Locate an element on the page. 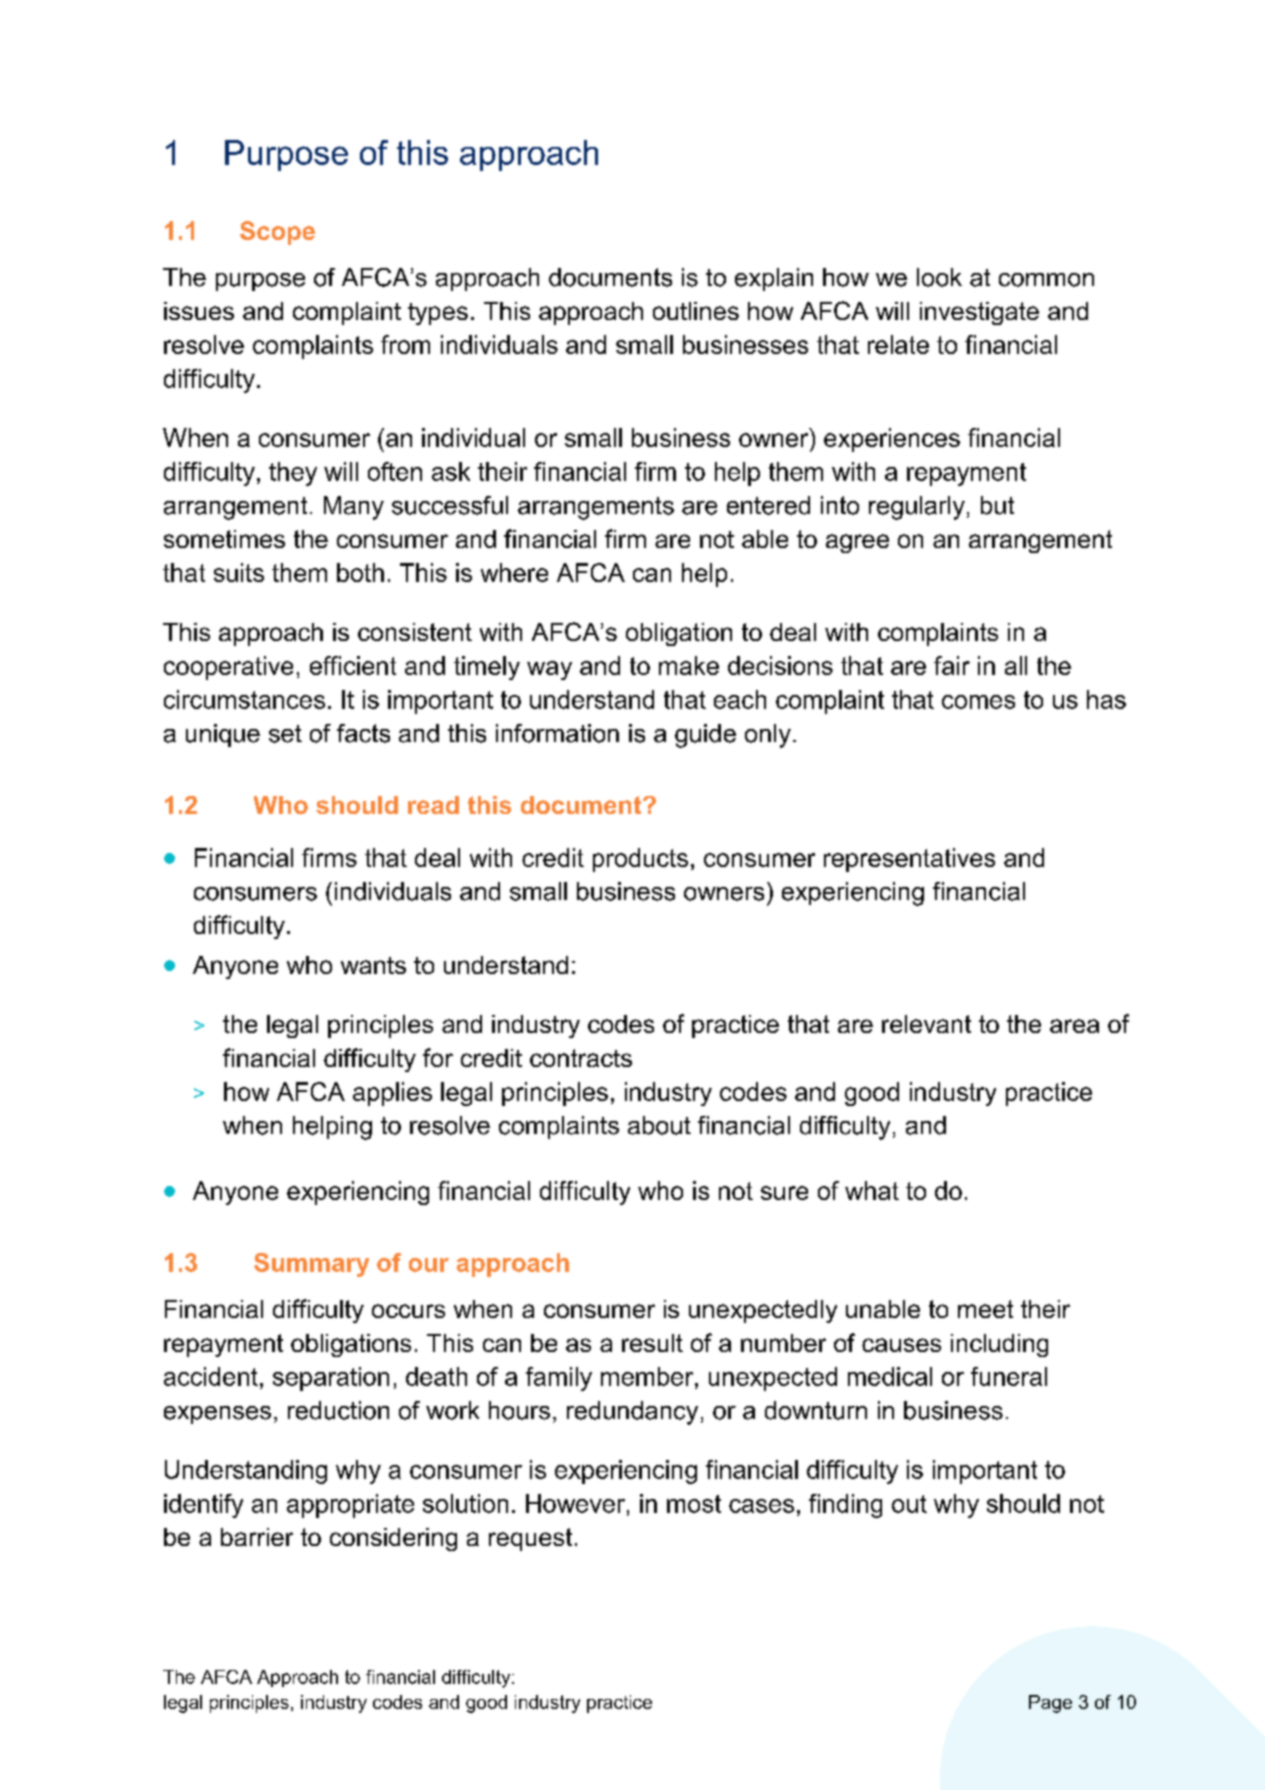 The image size is (1265, 1790). make is located at coordinates (689, 665).
